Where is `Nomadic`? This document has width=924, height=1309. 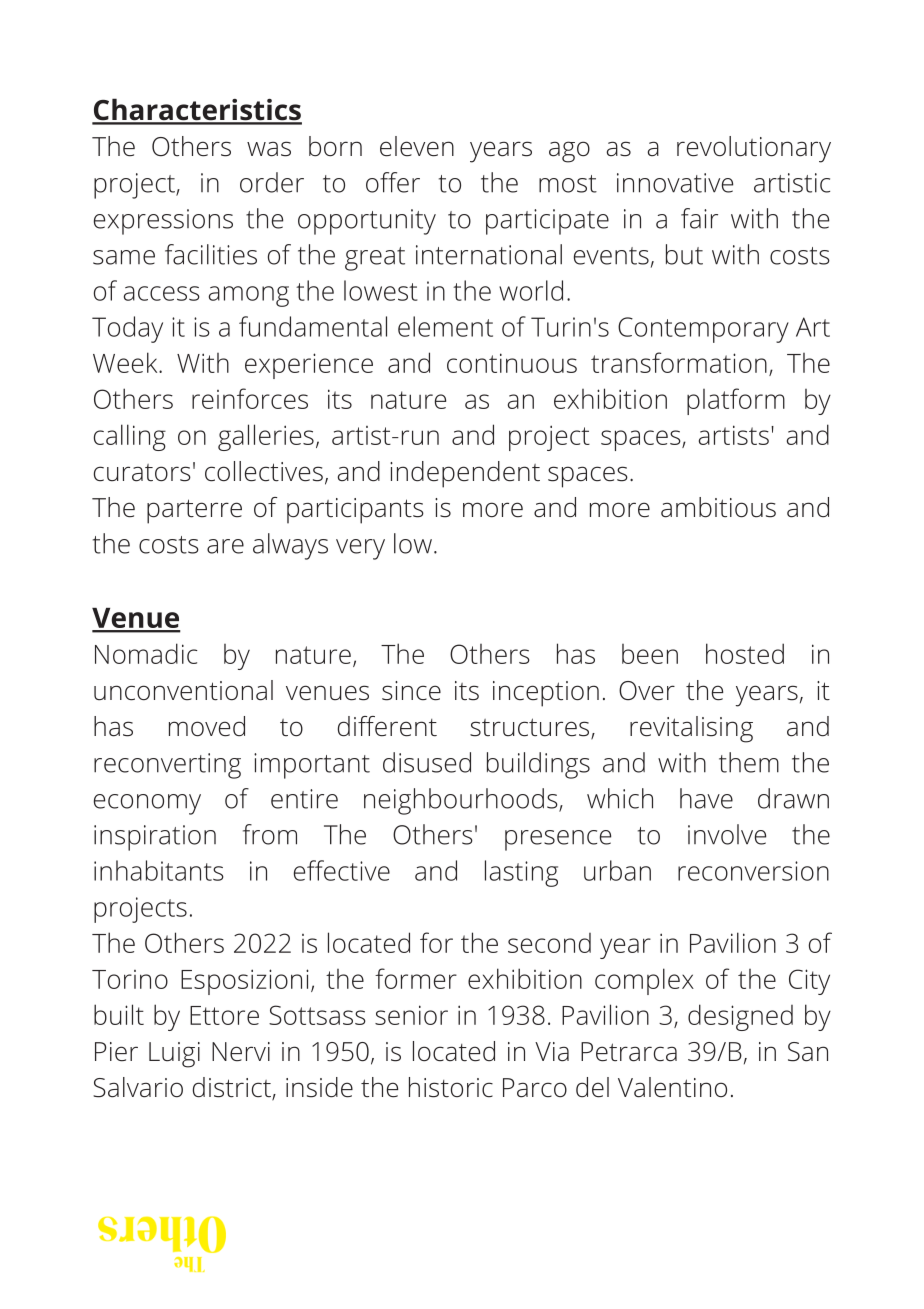 Nomadic is located at coordinates (146, 653).
